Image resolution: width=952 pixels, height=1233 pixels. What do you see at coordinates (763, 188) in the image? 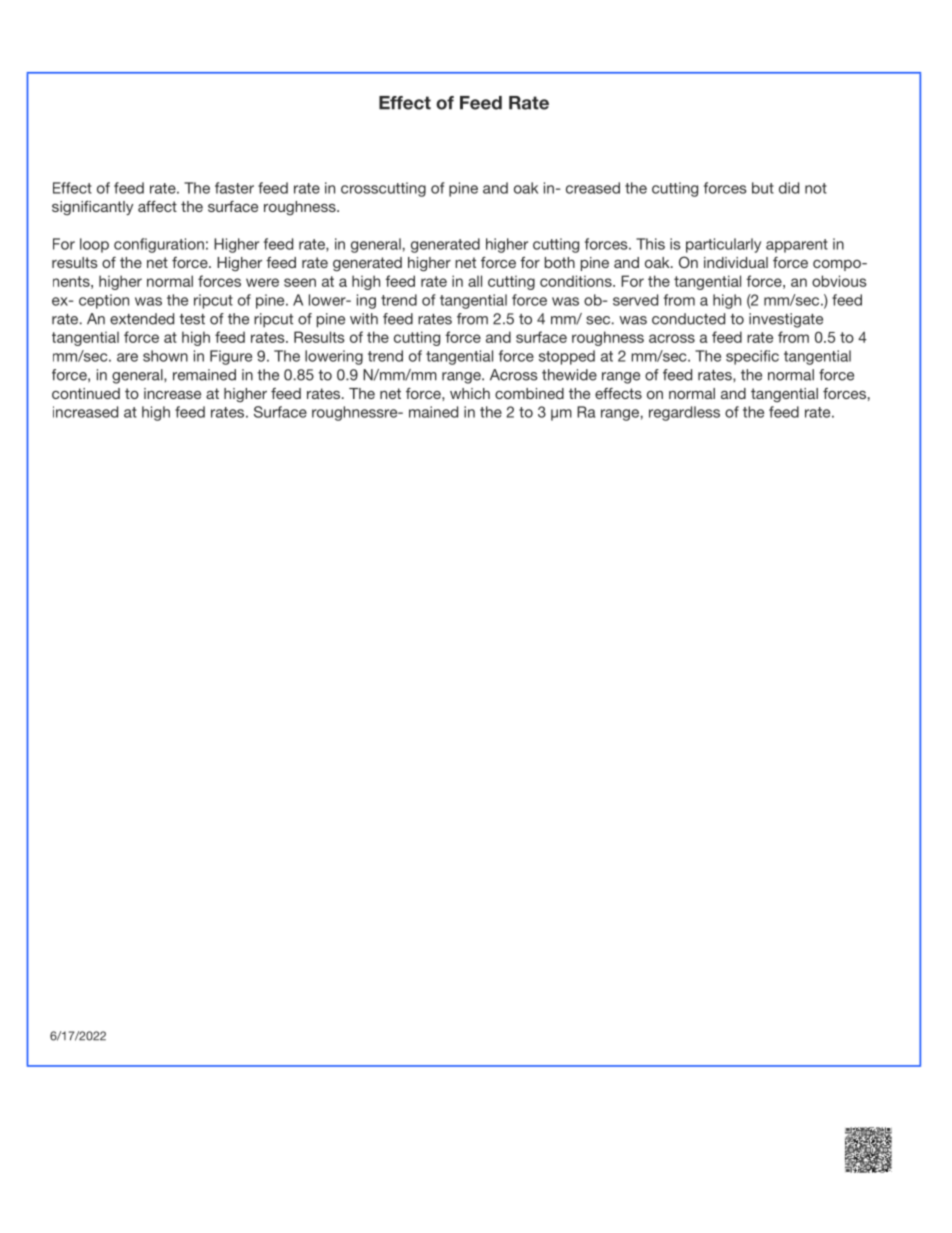
I see `but` at bounding box center [763, 188].
